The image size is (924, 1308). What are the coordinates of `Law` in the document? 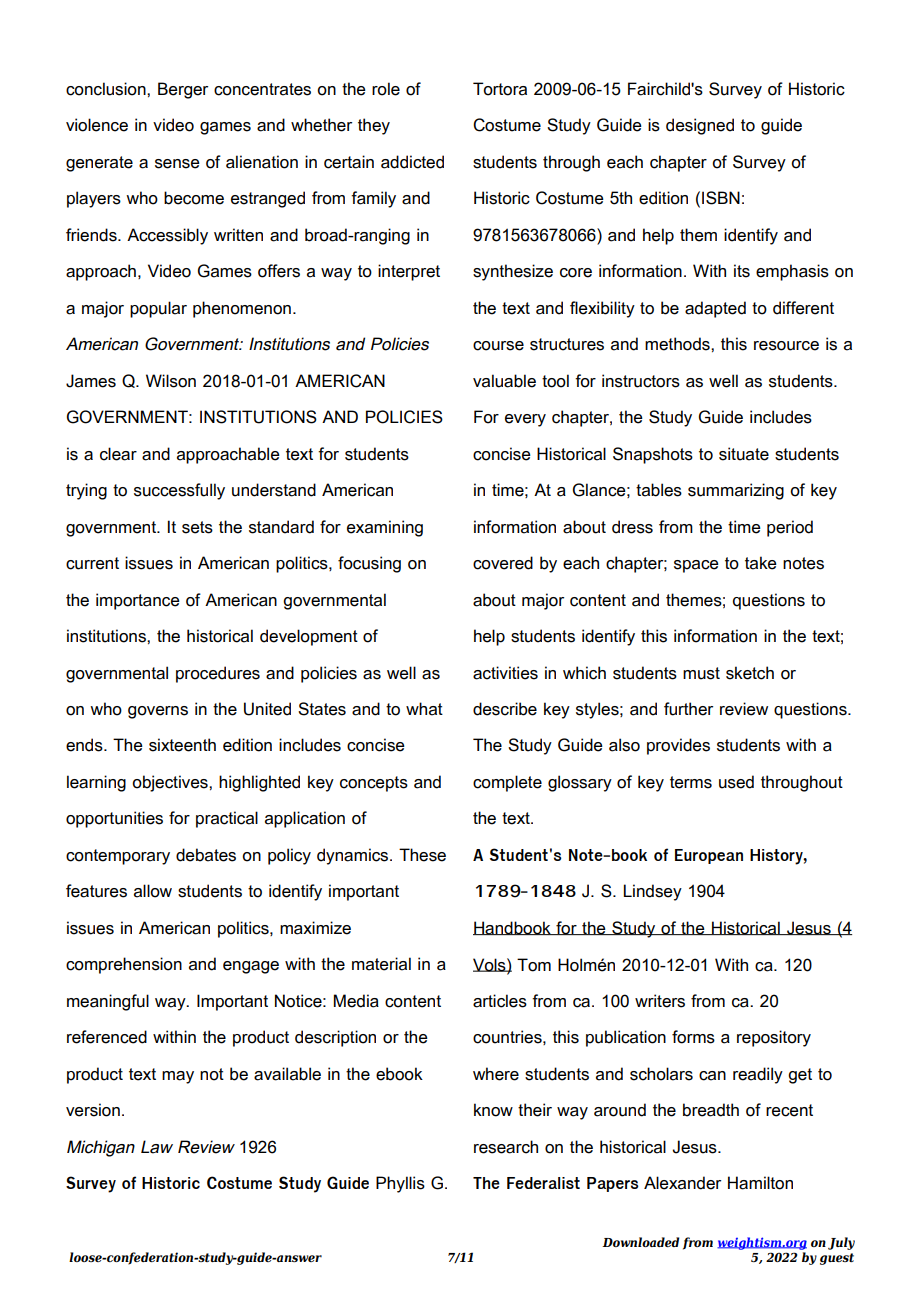 It's located at (157, 1147).
